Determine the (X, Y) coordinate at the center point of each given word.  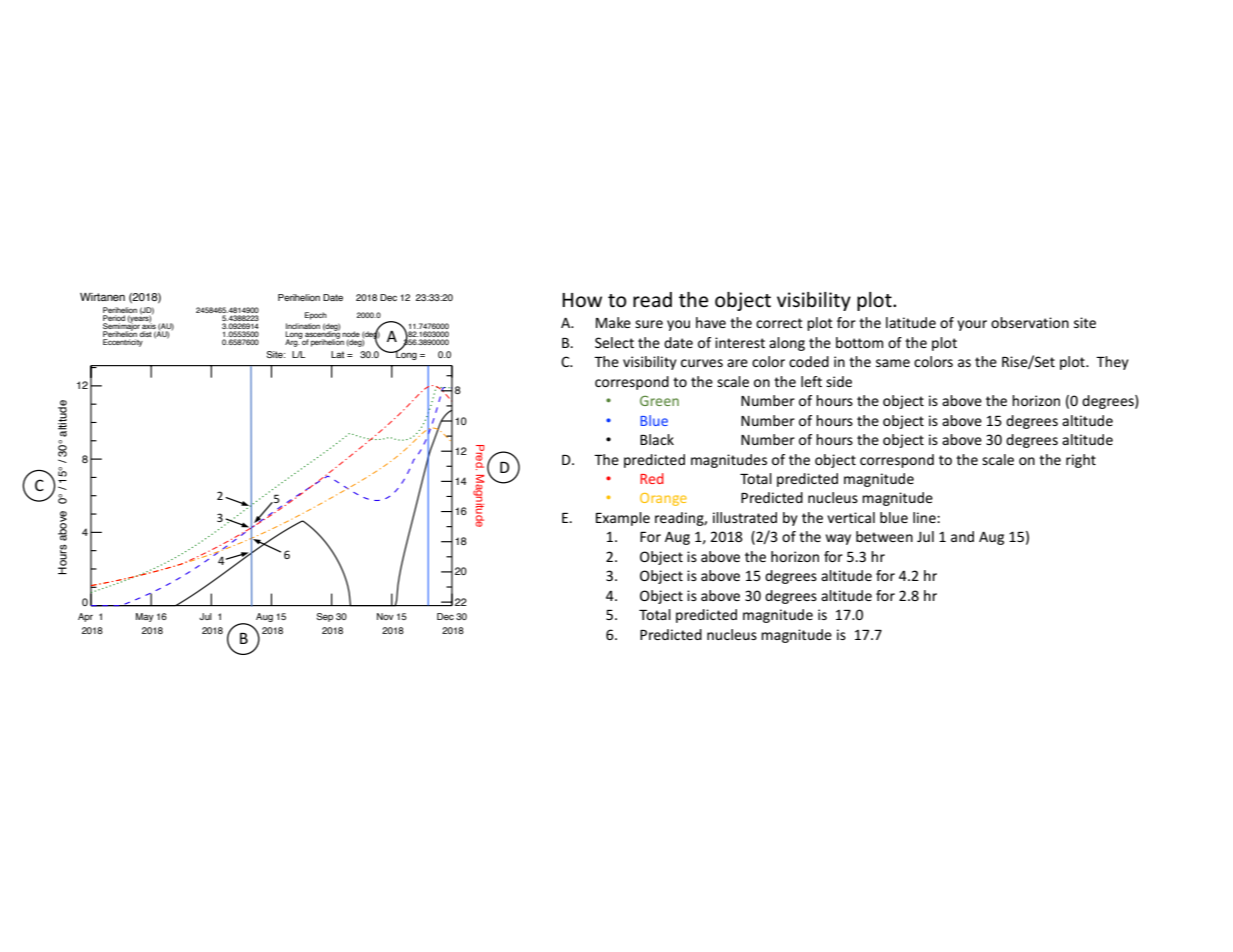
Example (623, 519)
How (582, 300)
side (839, 381)
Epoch (316, 316)
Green (659, 401)
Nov (385, 616)
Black (657, 439)
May (145, 617)
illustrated (745, 517)
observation (1030, 322)
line (925, 517)
